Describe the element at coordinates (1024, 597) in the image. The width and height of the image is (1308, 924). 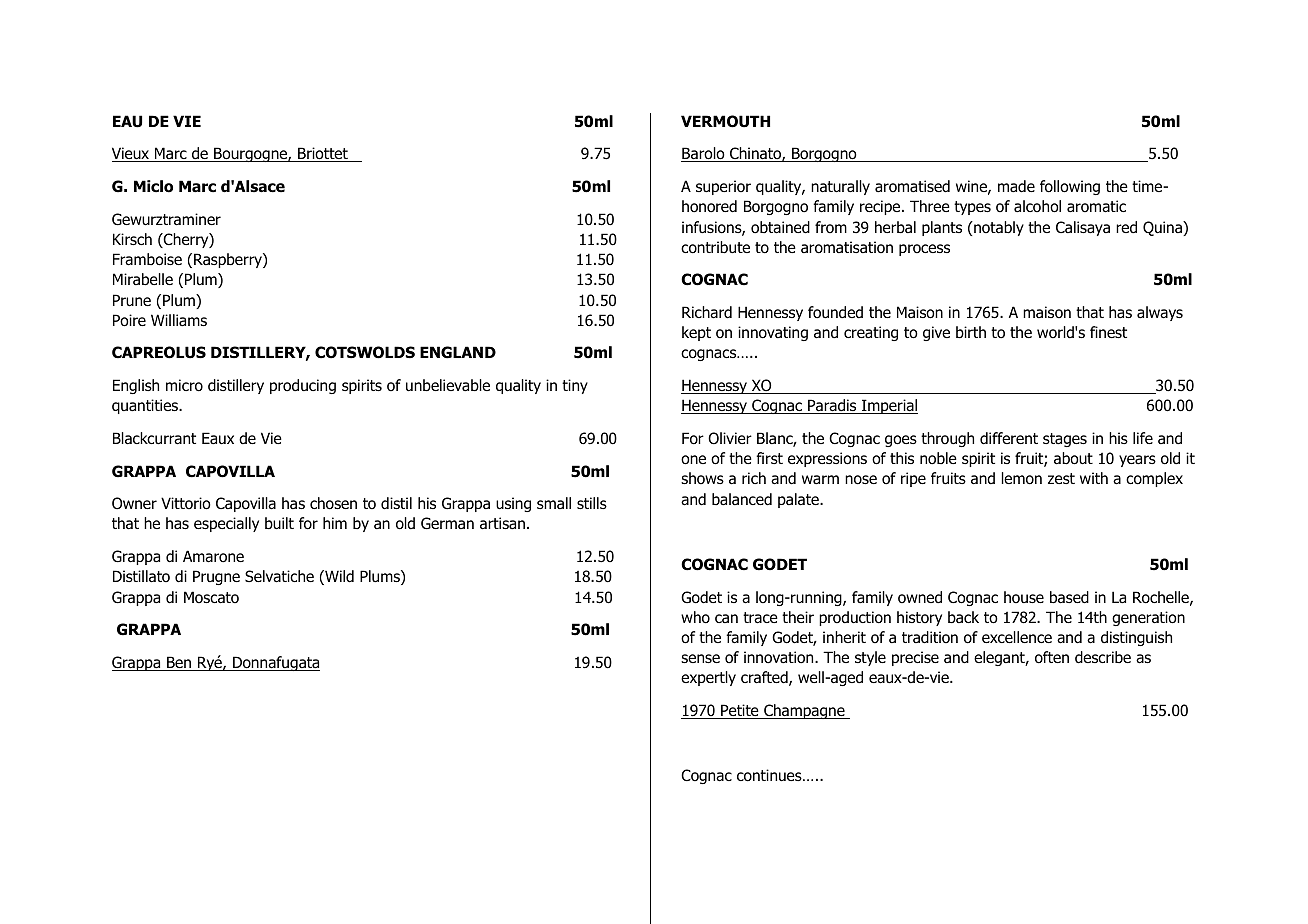
I see `house` at that location.
